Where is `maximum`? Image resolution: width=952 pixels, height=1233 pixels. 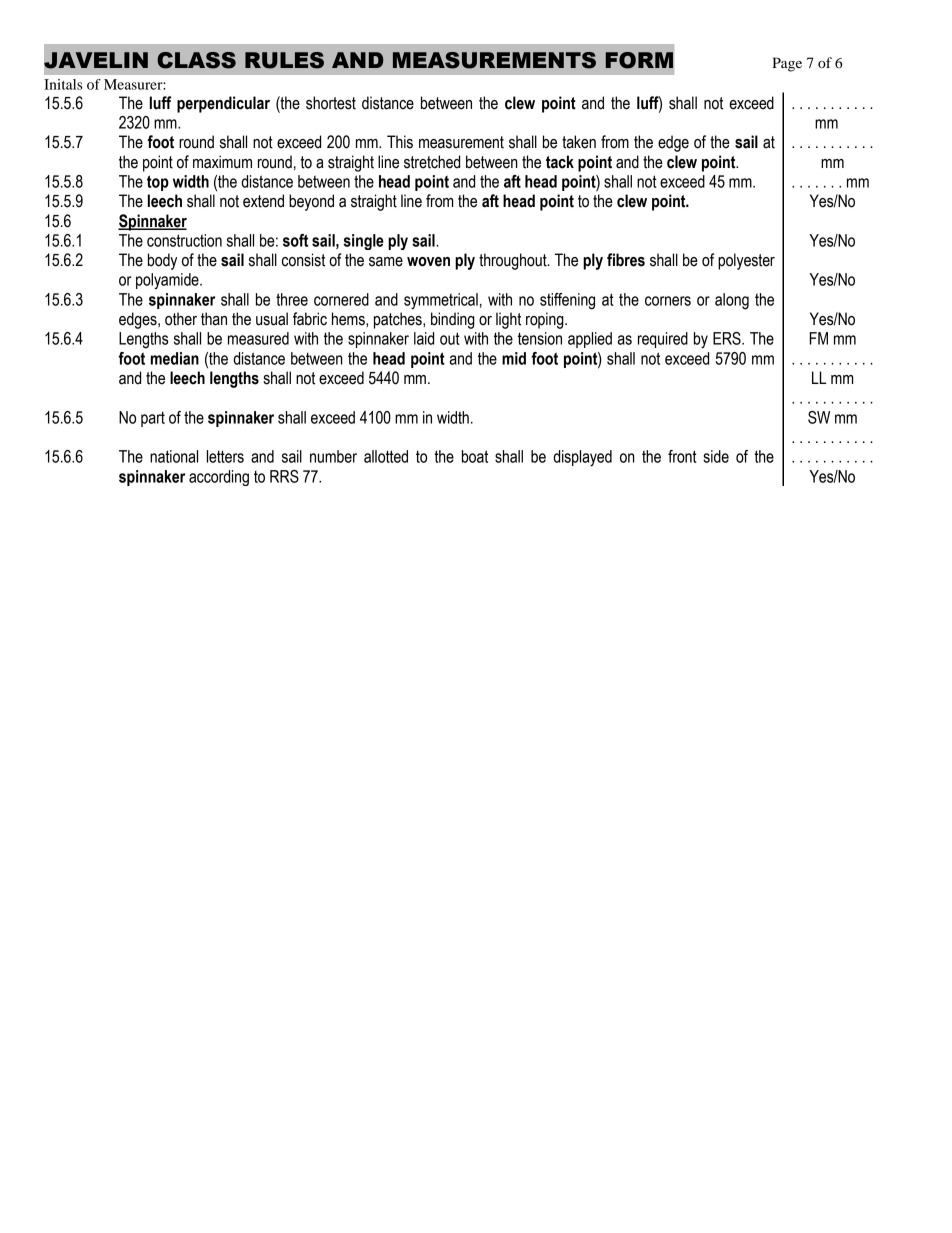 maximum is located at coordinates (222, 162).
